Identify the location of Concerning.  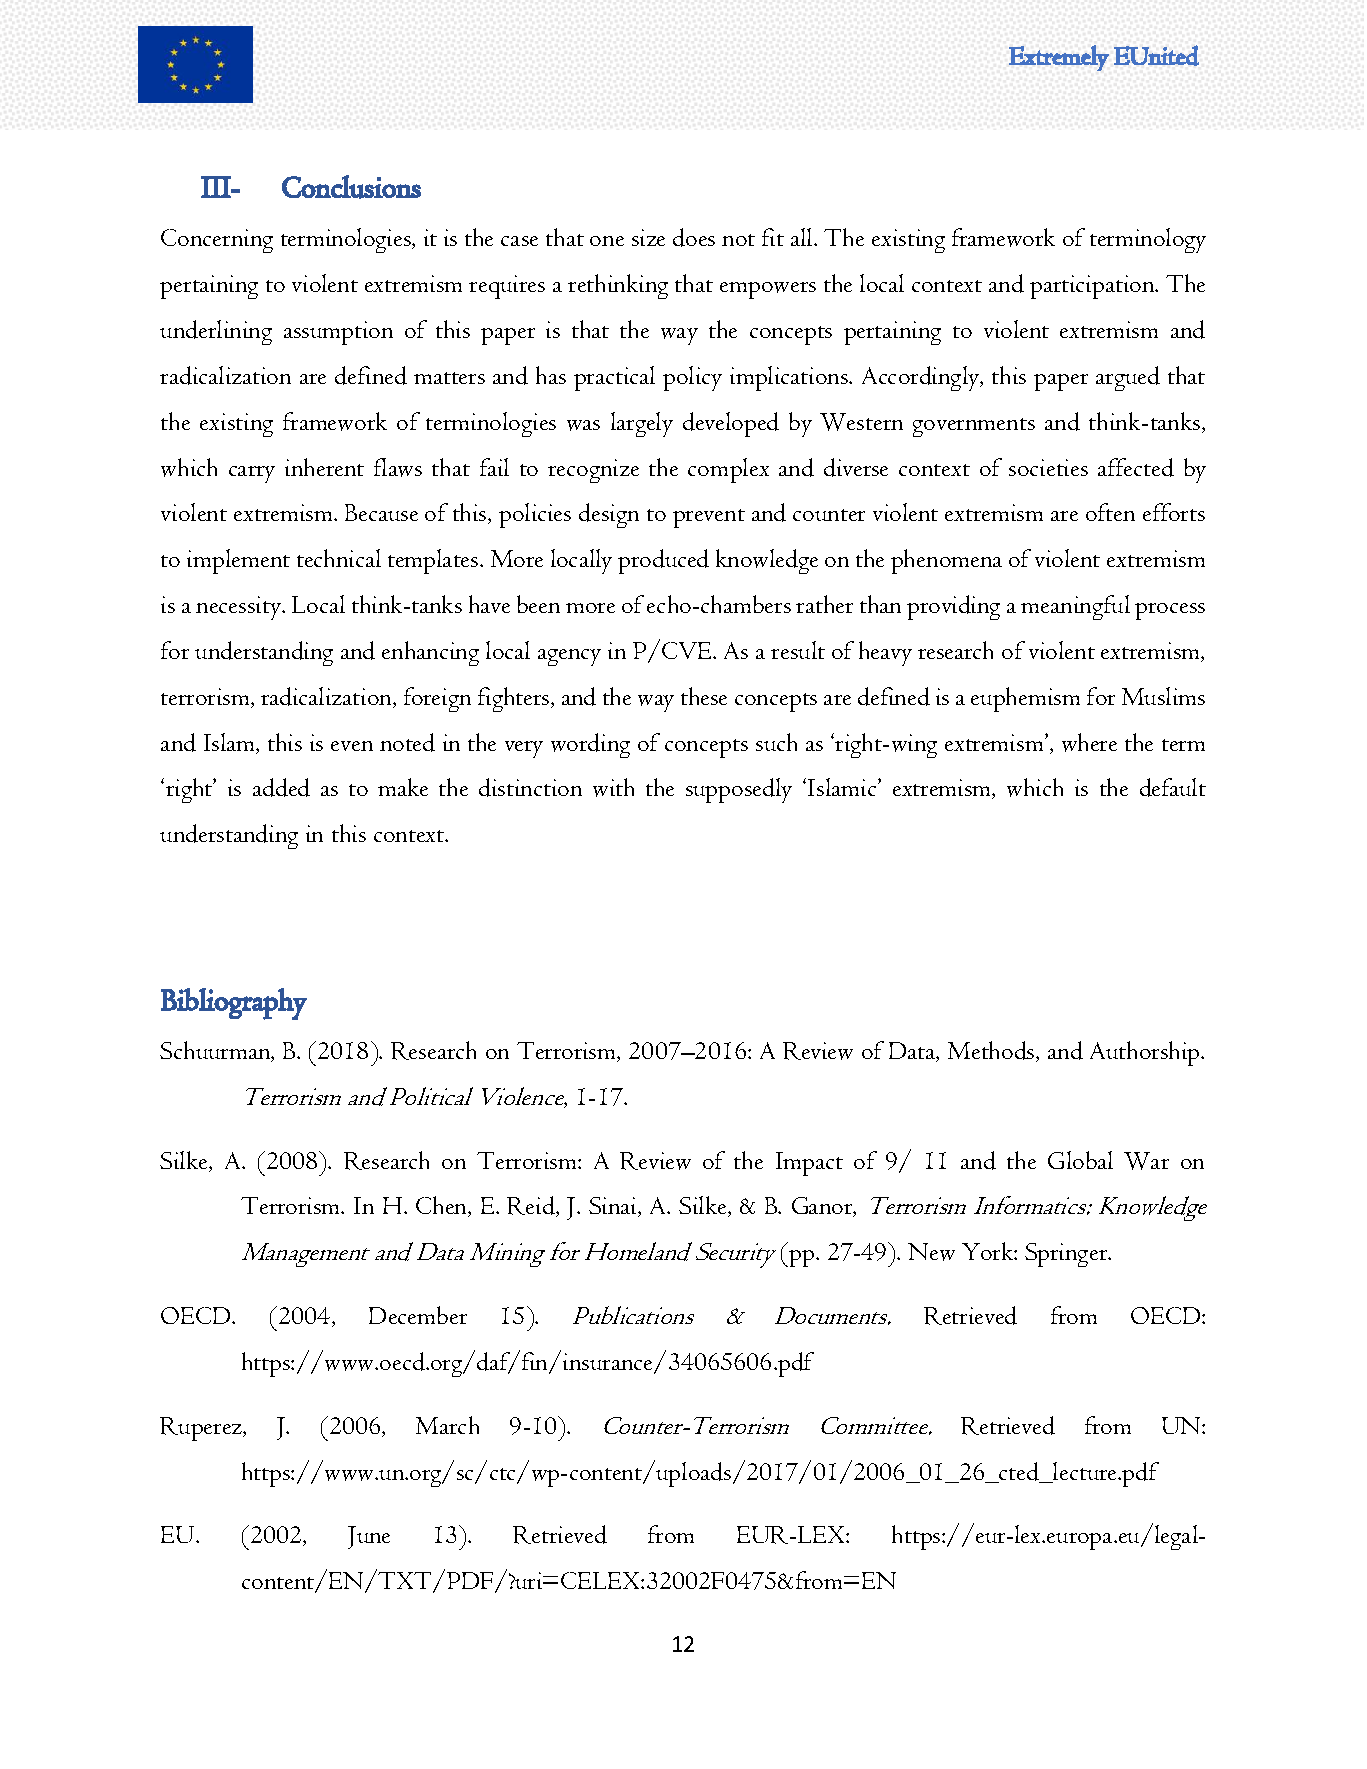
(217, 241).
